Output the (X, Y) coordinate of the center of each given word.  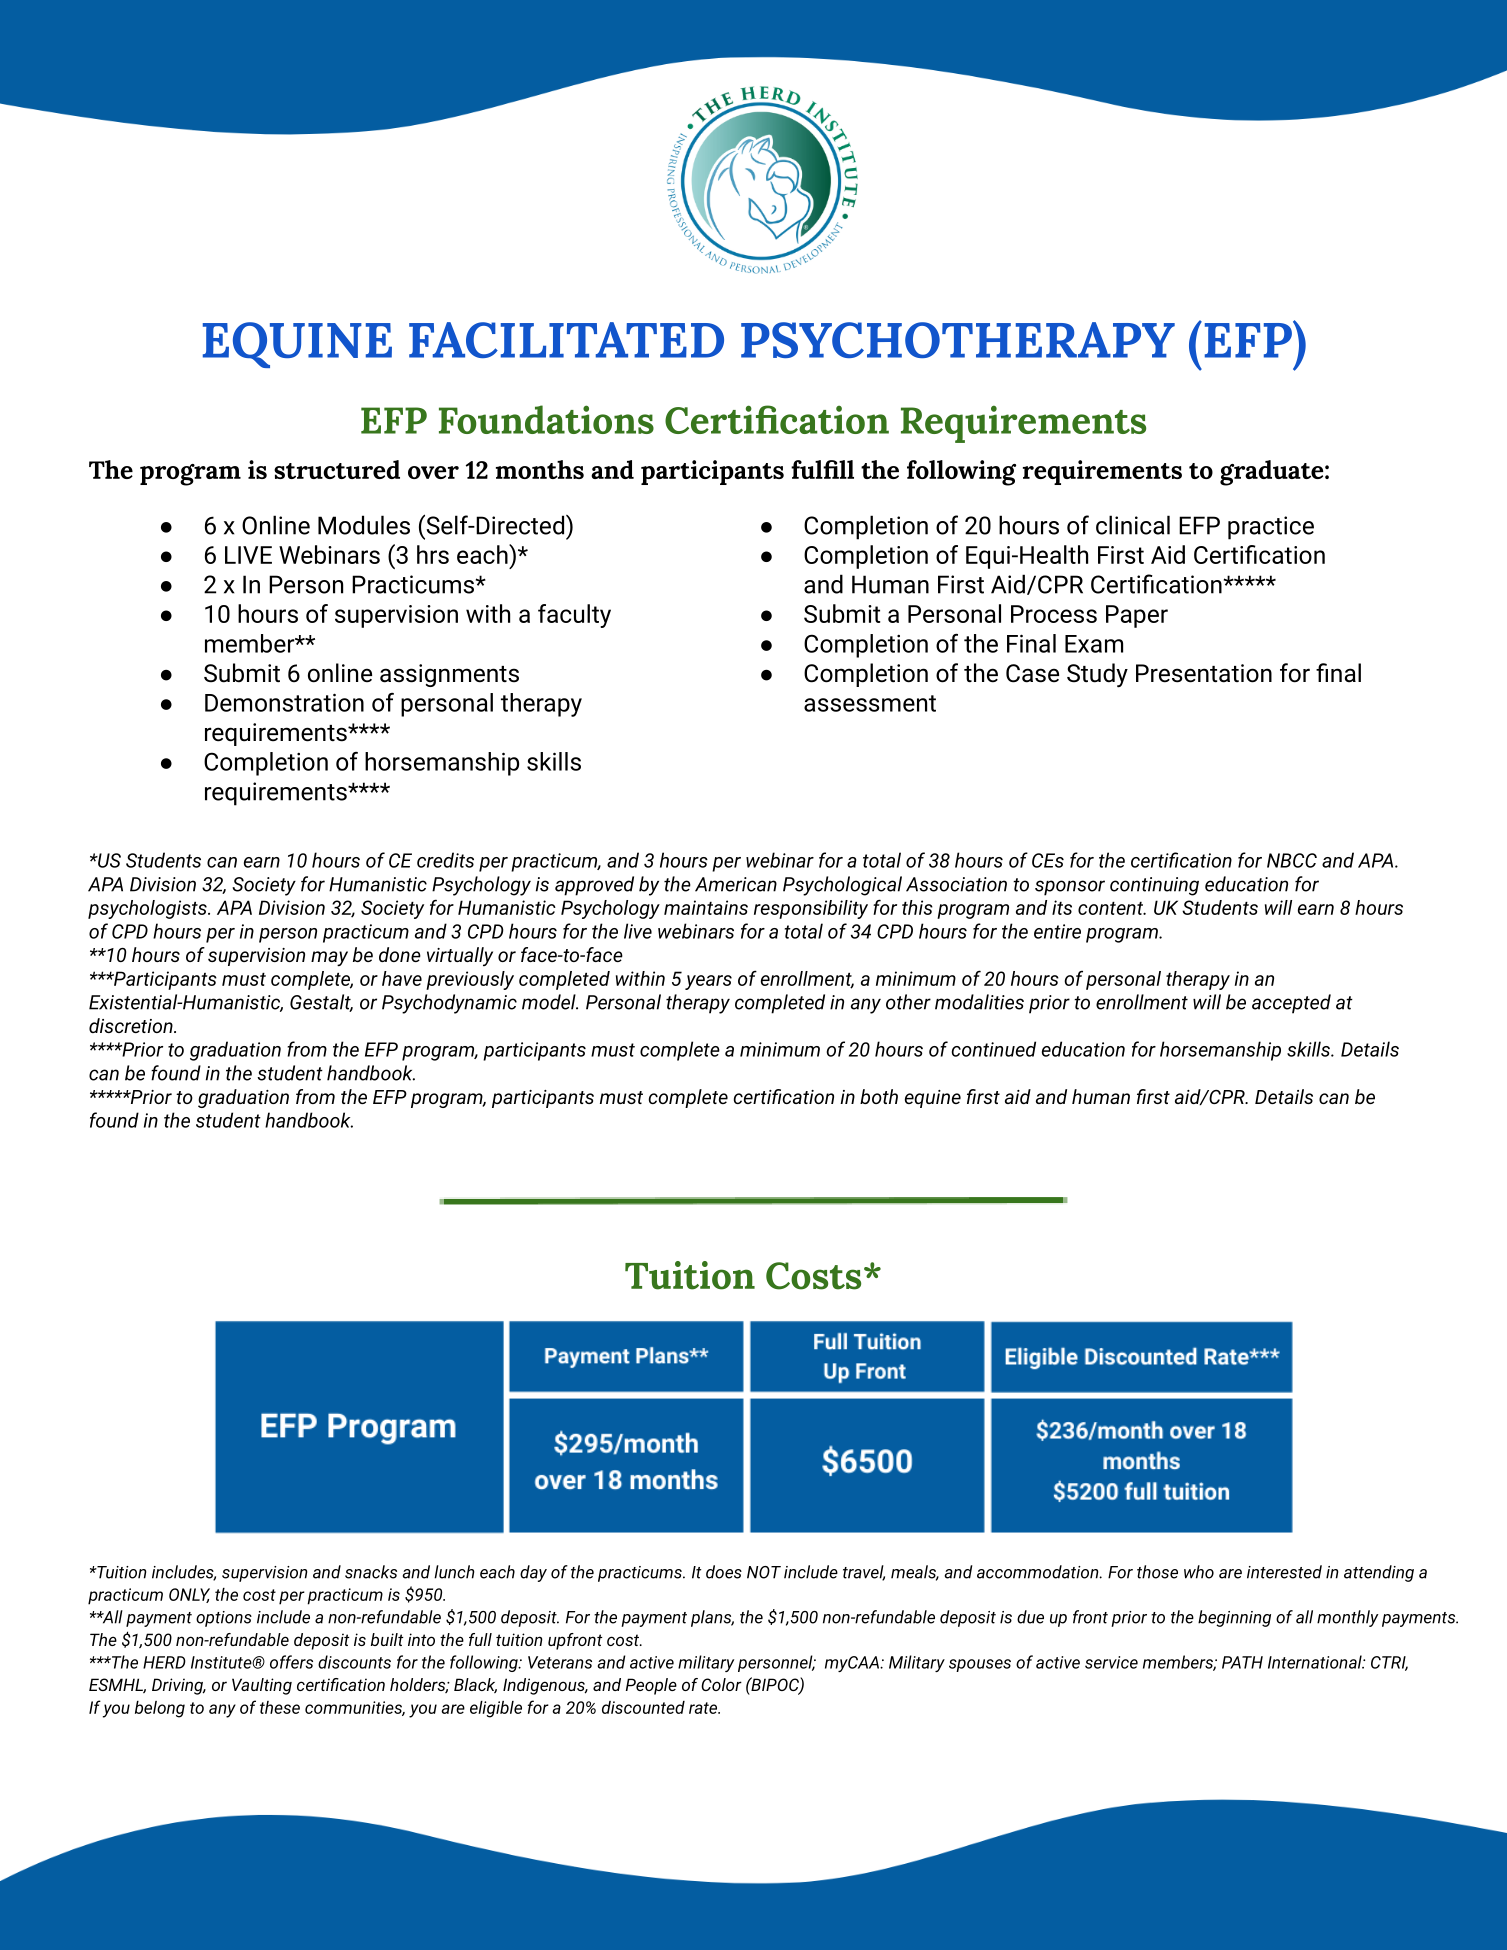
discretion (132, 1025)
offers (291, 1662)
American (736, 884)
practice (1271, 528)
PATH (1242, 1662)
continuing (1154, 886)
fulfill (822, 469)
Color (721, 1684)
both (879, 1096)
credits (445, 860)
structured (337, 469)
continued (994, 1049)
